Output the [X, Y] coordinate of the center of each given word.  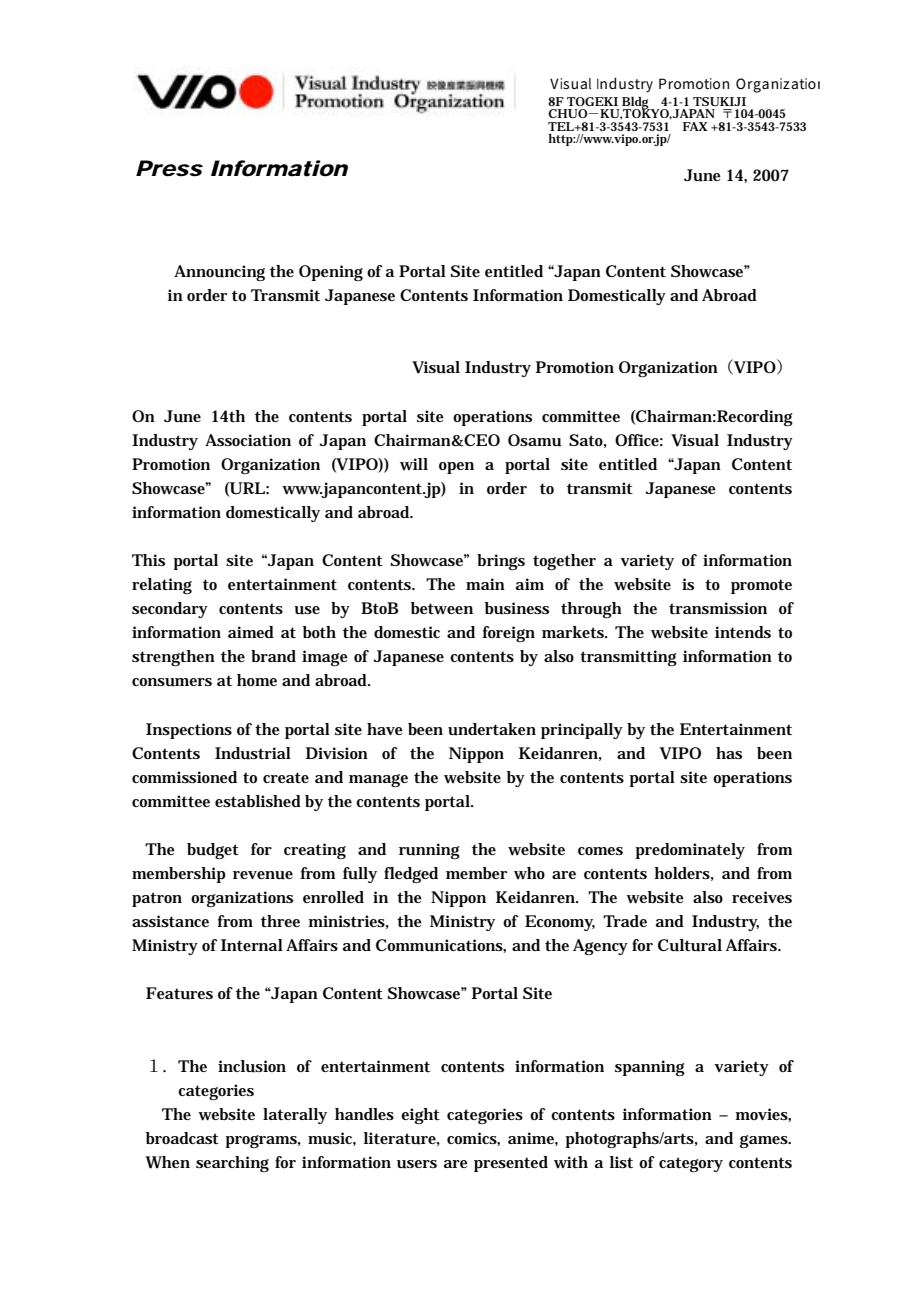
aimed [251, 632]
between [442, 608]
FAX [695, 126]
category [691, 1165]
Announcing [219, 273]
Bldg [637, 104]
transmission [718, 608]
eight [420, 1116]
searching [232, 1164]
